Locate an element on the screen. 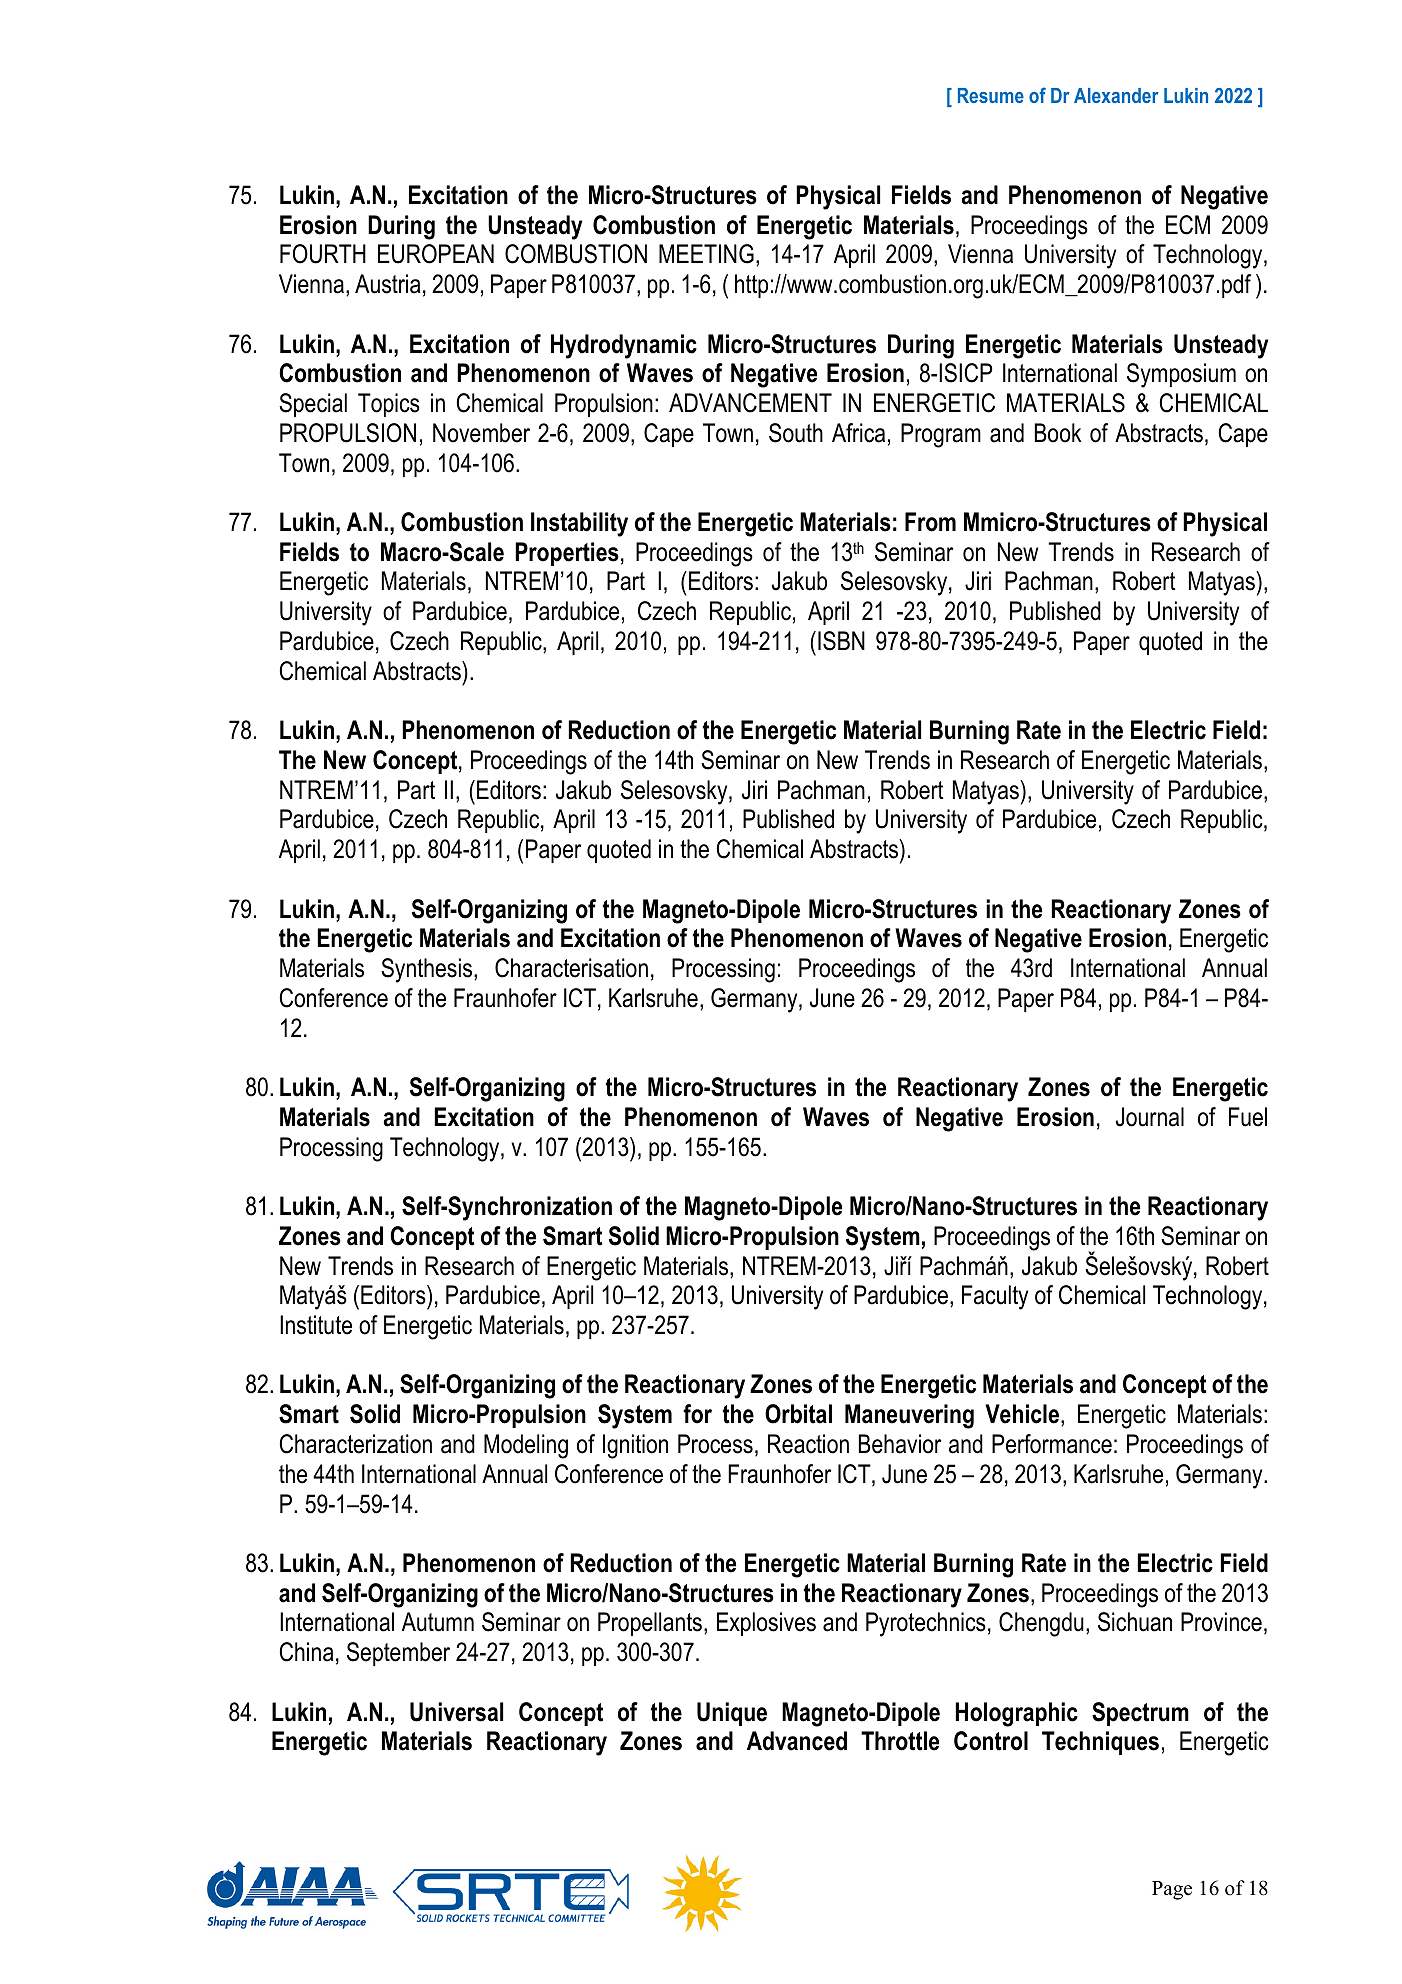 Image resolution: width=1402 pixels, height=1984 pixels. EUROPEAN is located at coordinates (436, 254).
